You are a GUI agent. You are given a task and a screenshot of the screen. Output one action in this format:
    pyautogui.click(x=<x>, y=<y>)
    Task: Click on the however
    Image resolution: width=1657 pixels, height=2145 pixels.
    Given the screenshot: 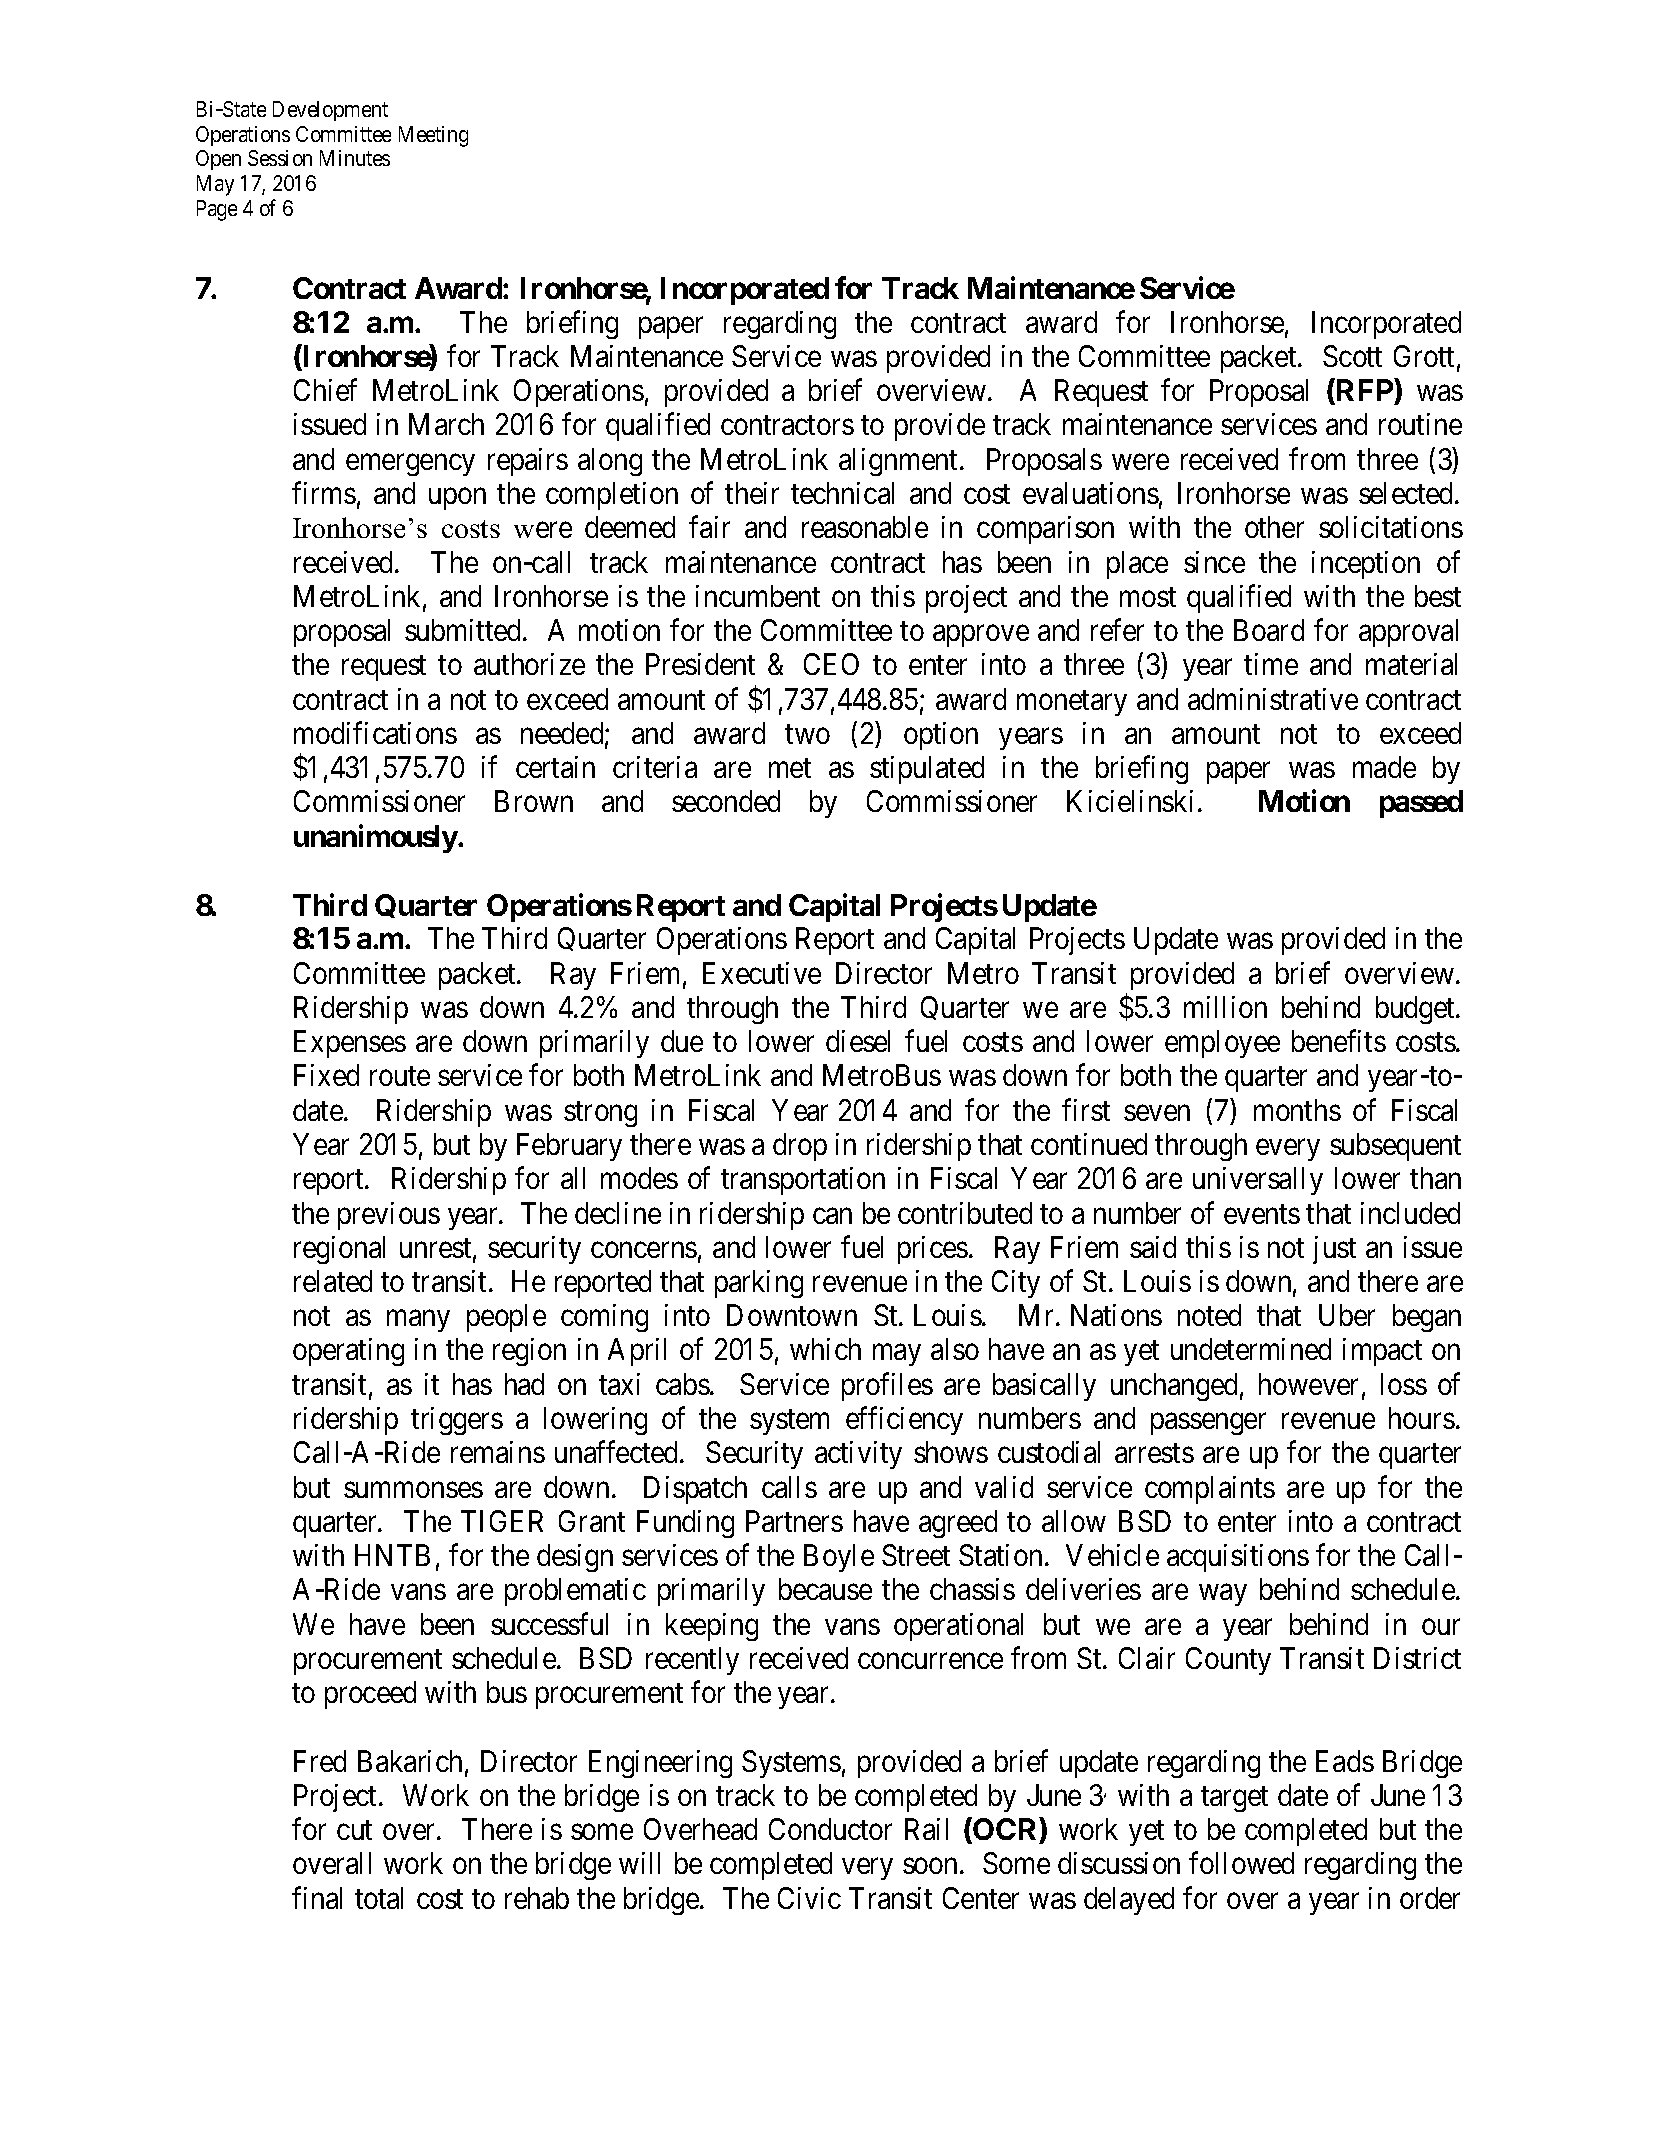 What is the action you would take?
    pyautogui.click(x=1308, y=1384)
